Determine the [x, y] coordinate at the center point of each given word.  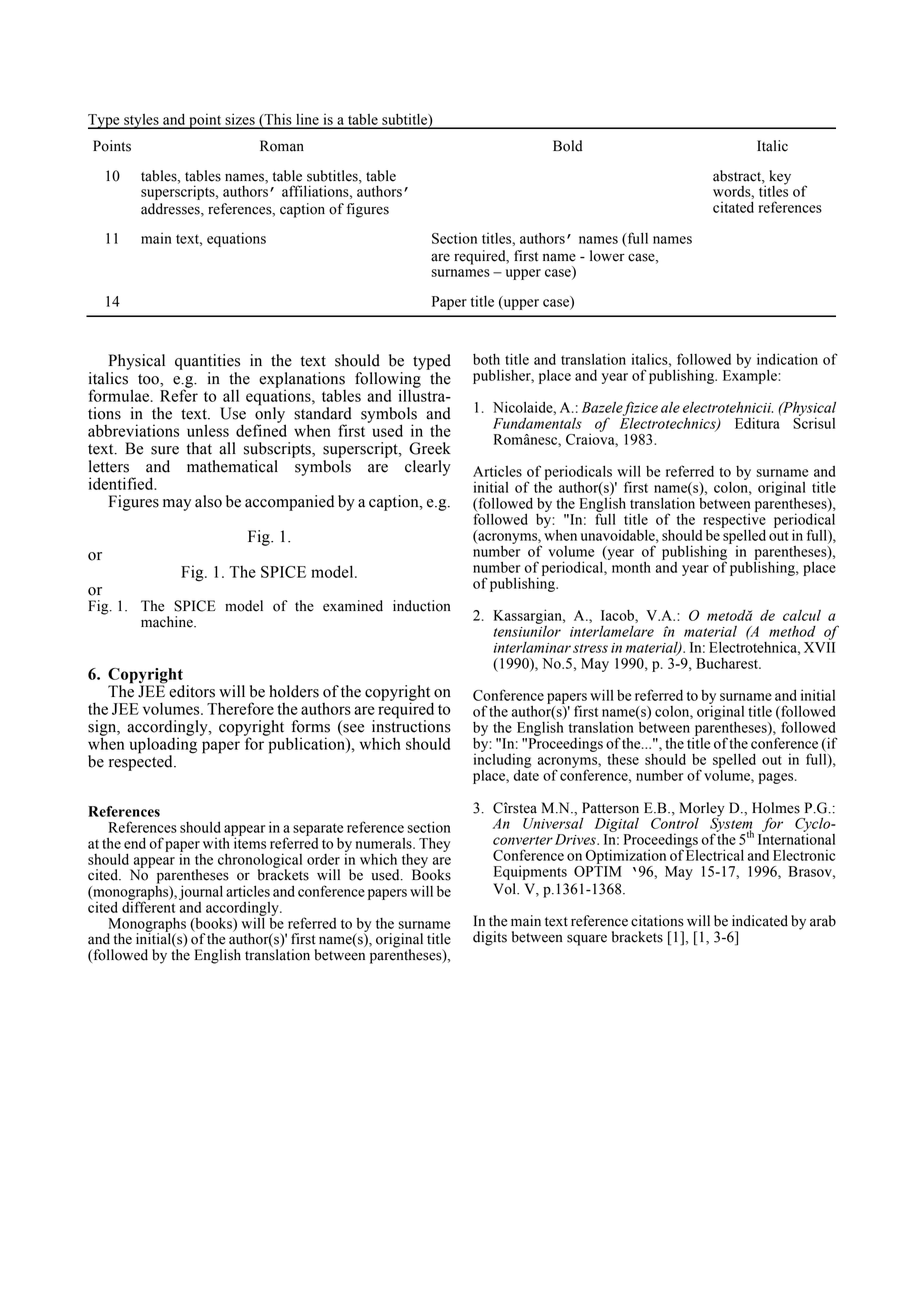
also [208, 501]
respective [734, 519]
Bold [567, 146]
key [780, 178]
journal [201, 892]
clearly [428, 468]
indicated [760, 921]
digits [490, 938]
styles [141, 121]
